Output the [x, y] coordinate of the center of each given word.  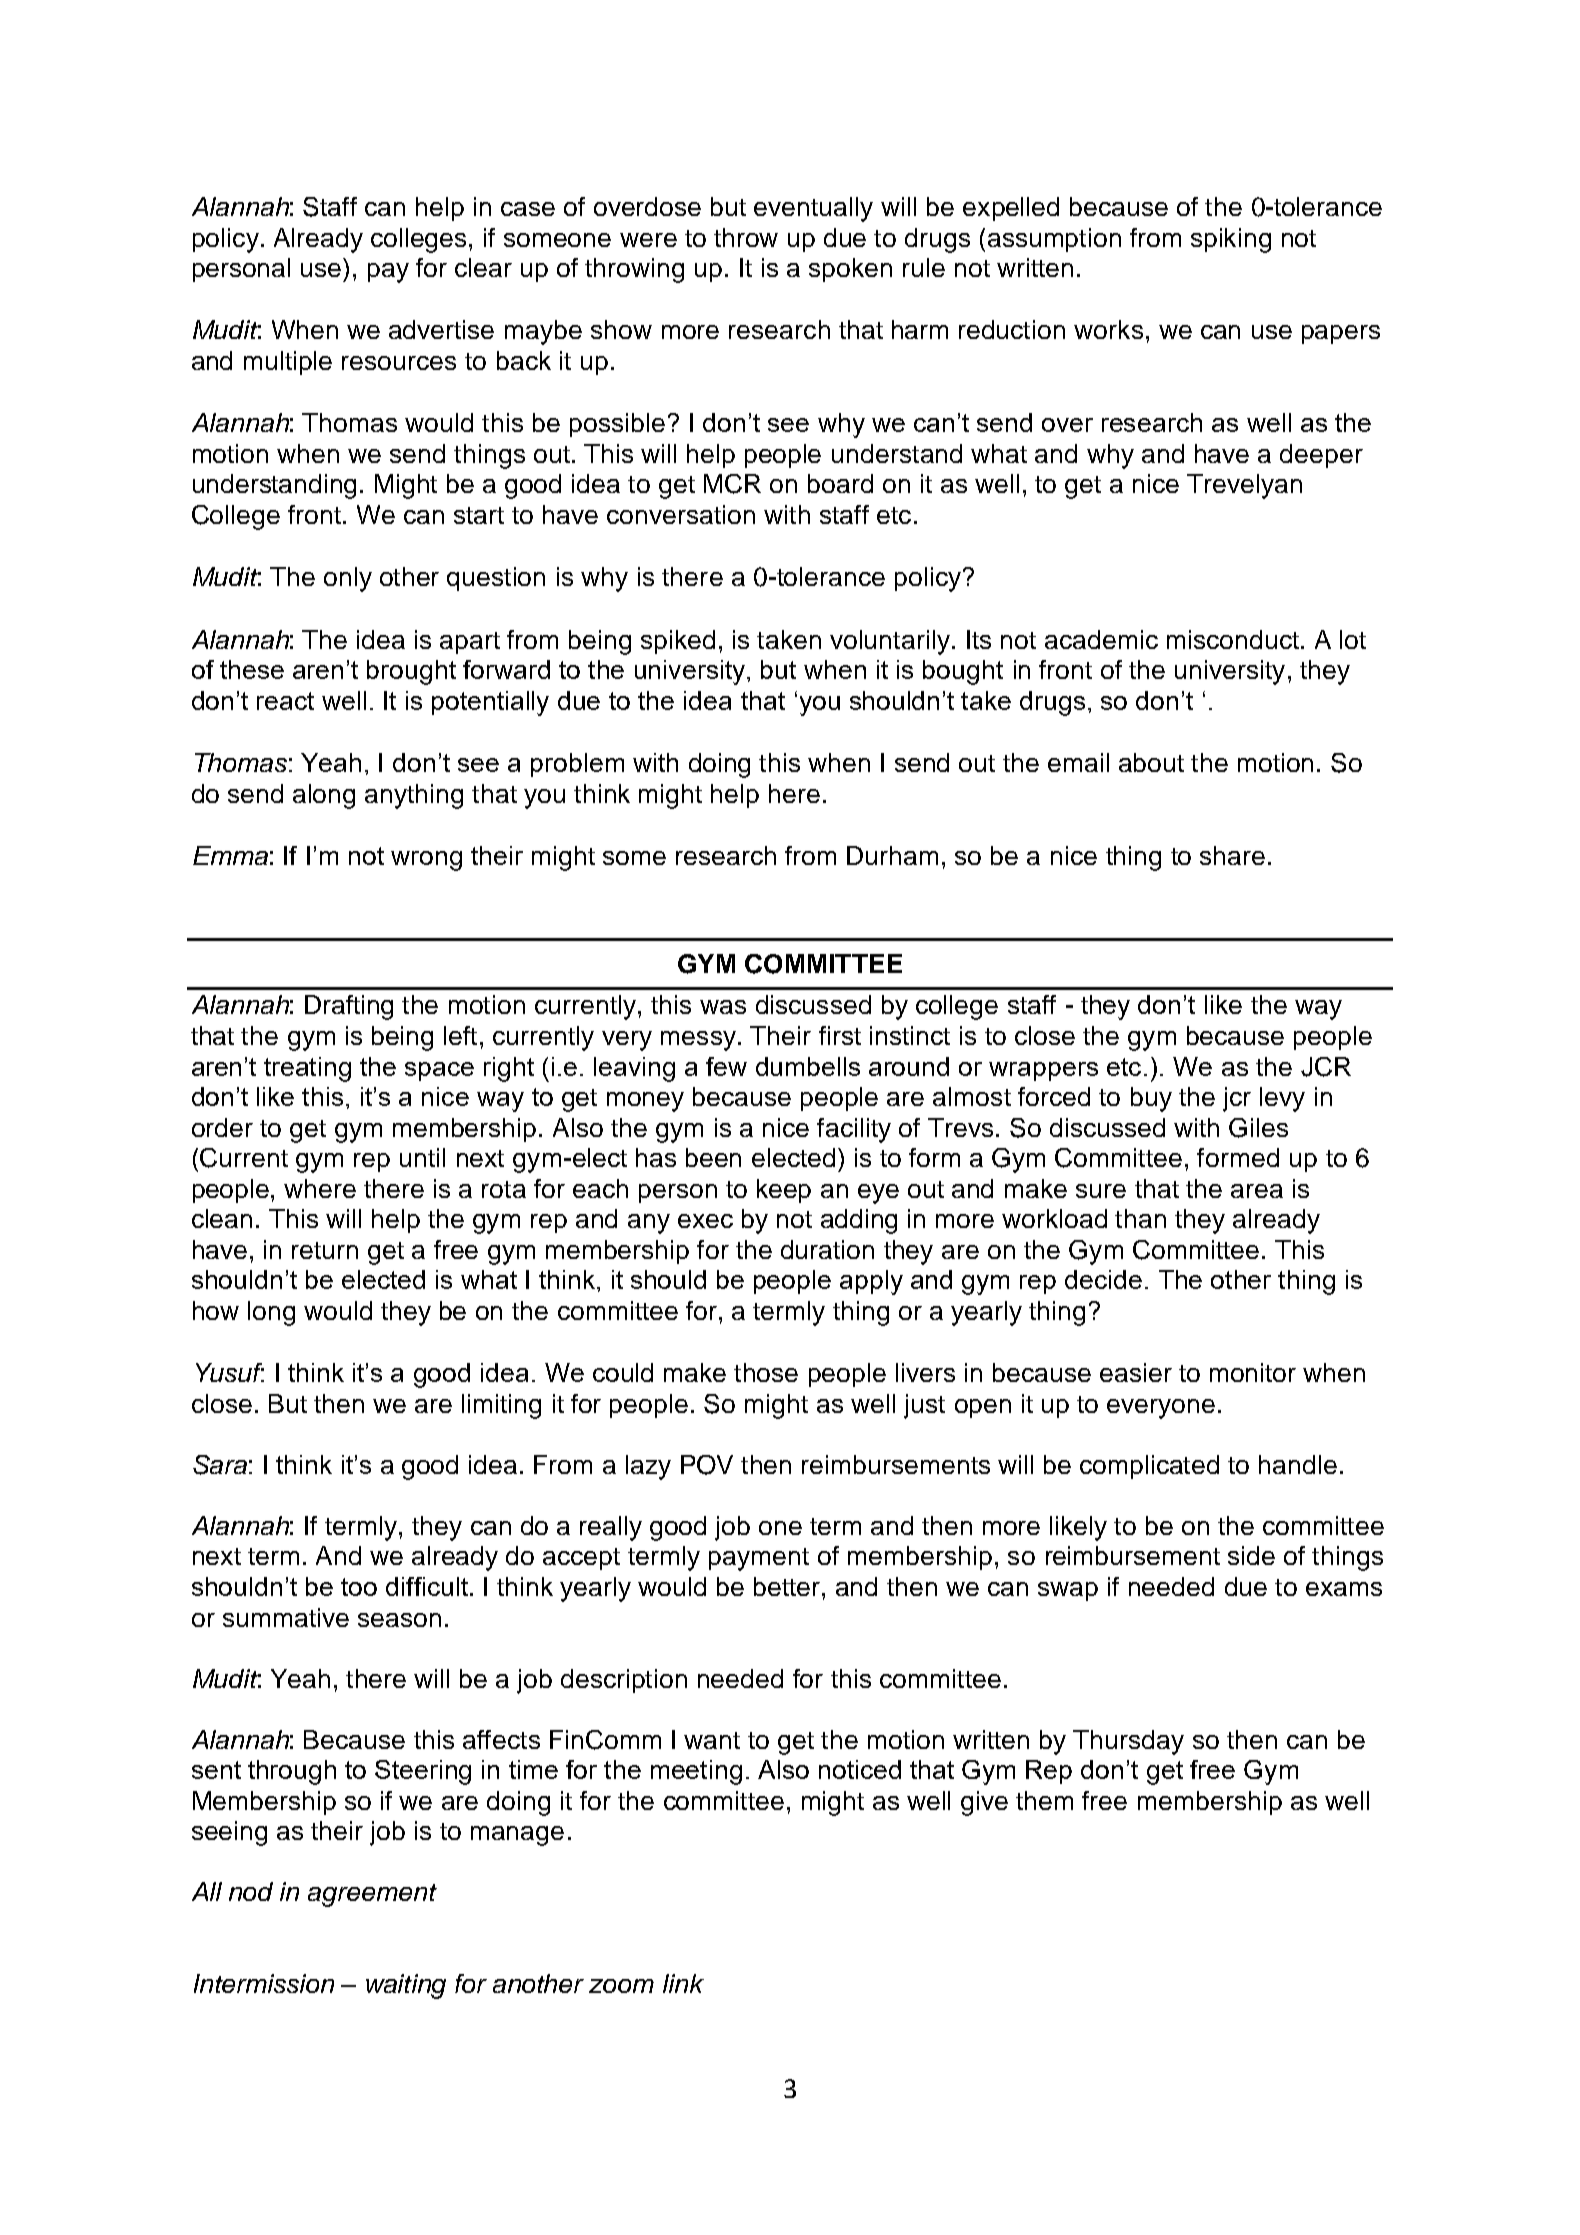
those [766, 1372]
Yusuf [230, 1372]
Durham [892, 855]
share [1232, 855]
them [1044, 1800]
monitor [1253, 1372]
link [683, 1983]
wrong [426, 861]
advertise [441, 329]
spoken [850, 270]
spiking [1231, 240]
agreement [372, 1895]
